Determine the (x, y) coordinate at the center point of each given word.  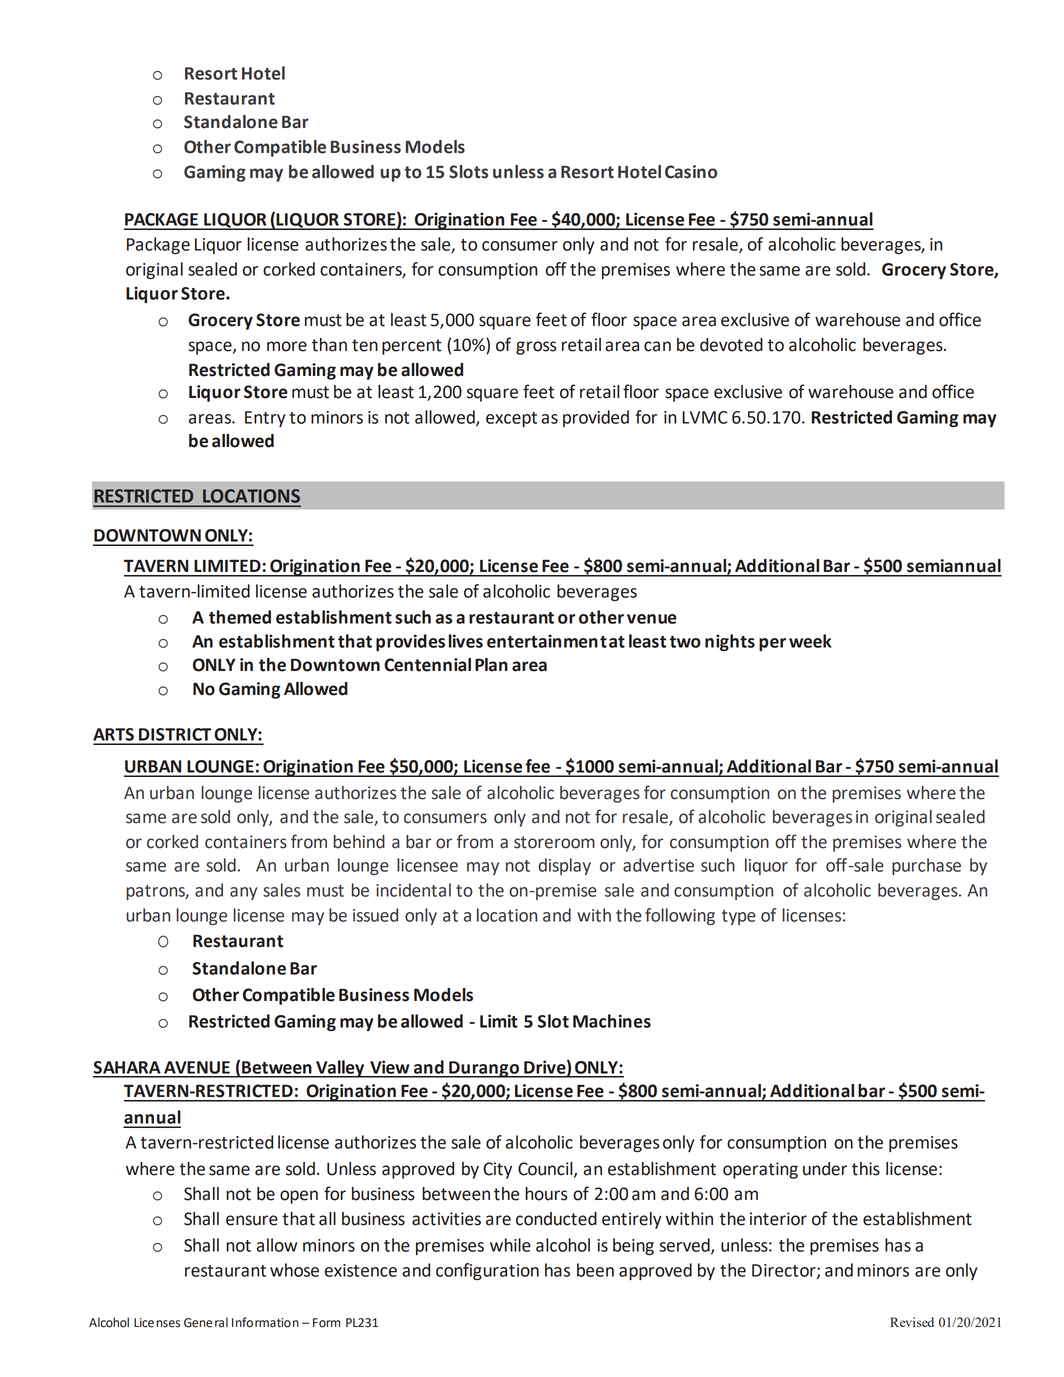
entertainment (547, 641)
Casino (691, 172)
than (329, 345)
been (595, 1270)
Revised (912, 1322)
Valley (340, 1069)
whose (294, 1270)
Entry (265, 419)
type (739, 917)
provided (596, 418)
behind (359, 842)
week (810, 641)
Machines (612, 1021)
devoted (731, 345)
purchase (926, 866)
